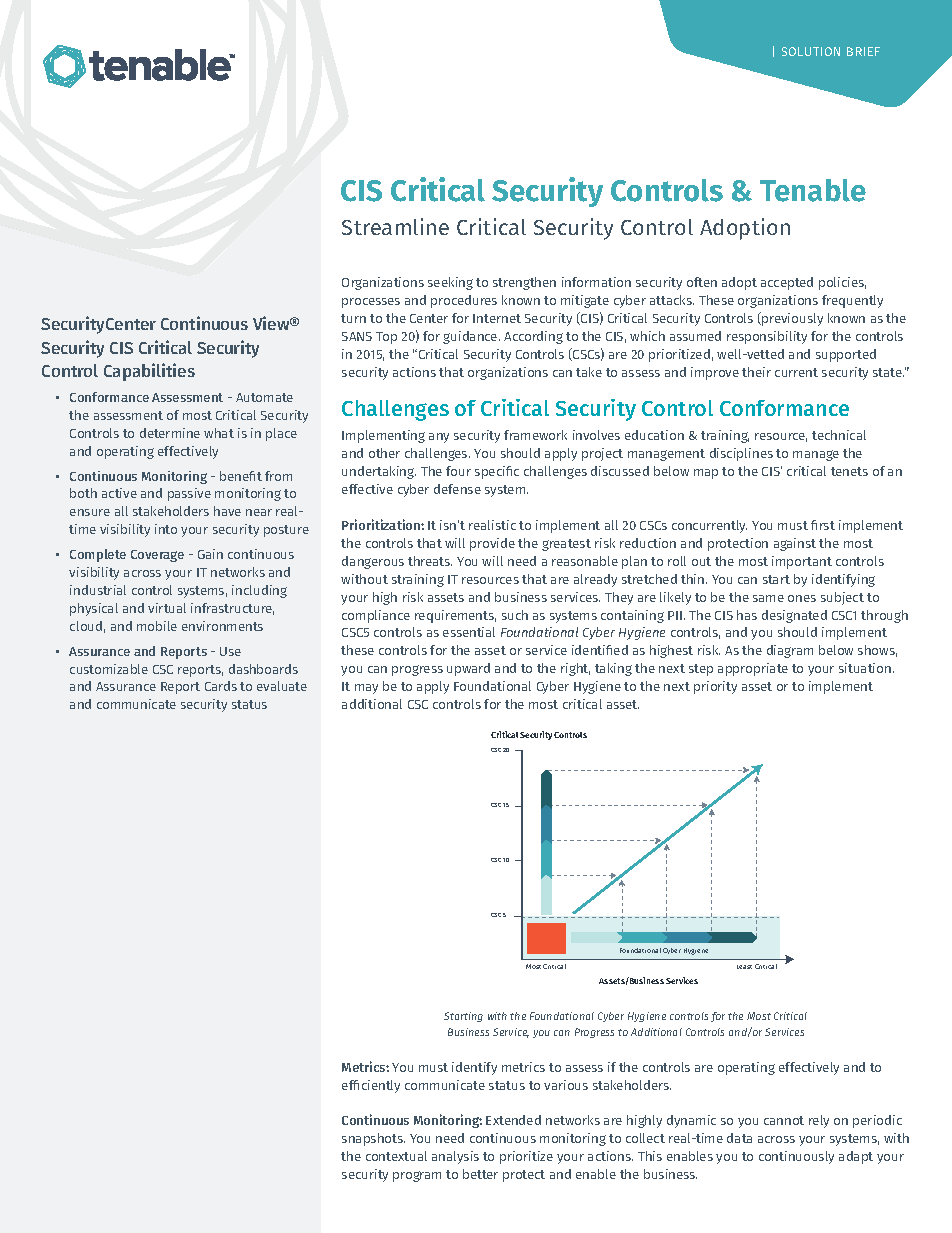  I want to click on Capabilities, so click(149, 372).
